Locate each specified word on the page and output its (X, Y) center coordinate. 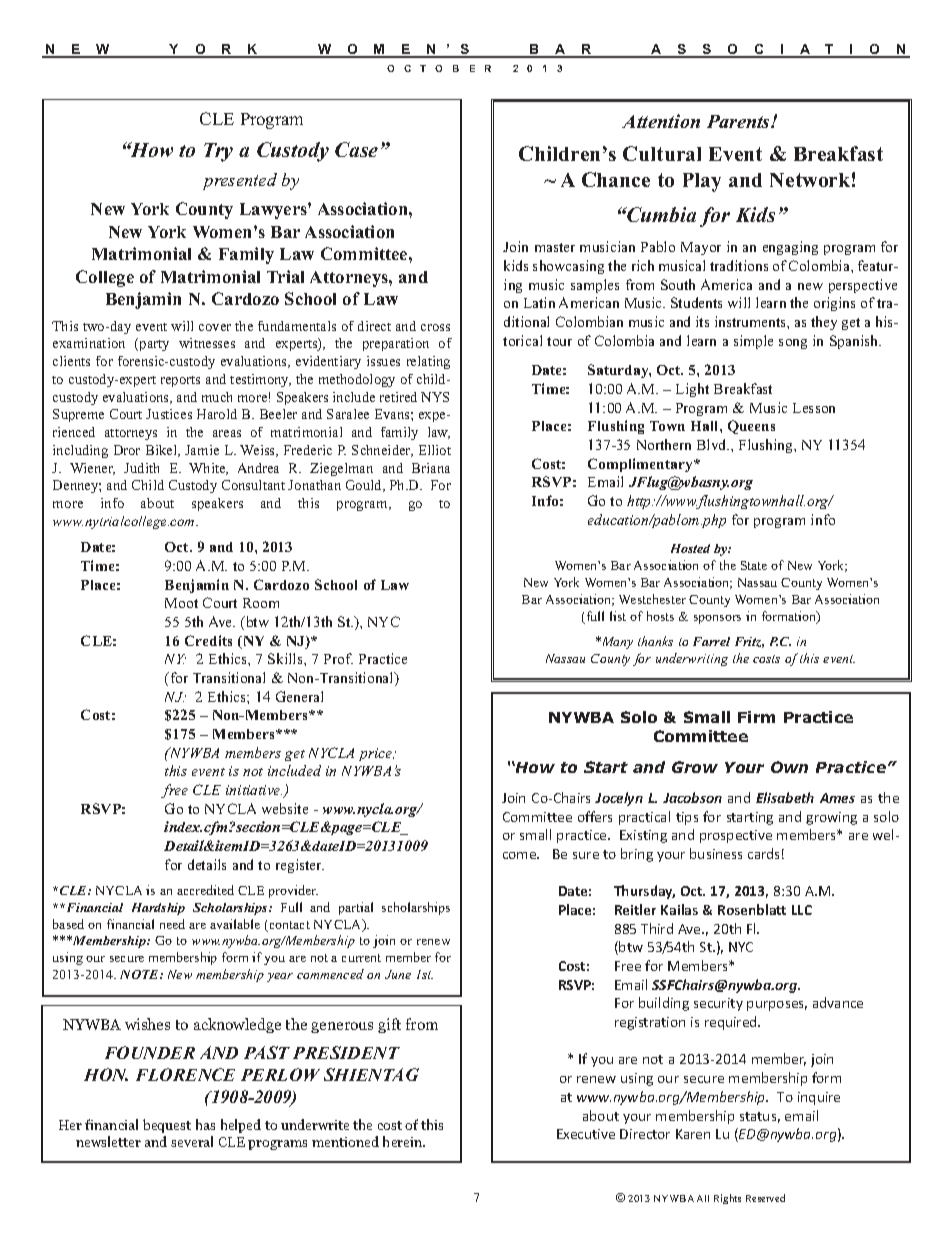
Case (356, 149)
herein (404, 1141)
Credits (208, 640)
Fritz (749, 642)
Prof (338, 658)
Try (218, 152)
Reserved (765, 1198)
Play (702, 182)
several (192, 1141)
